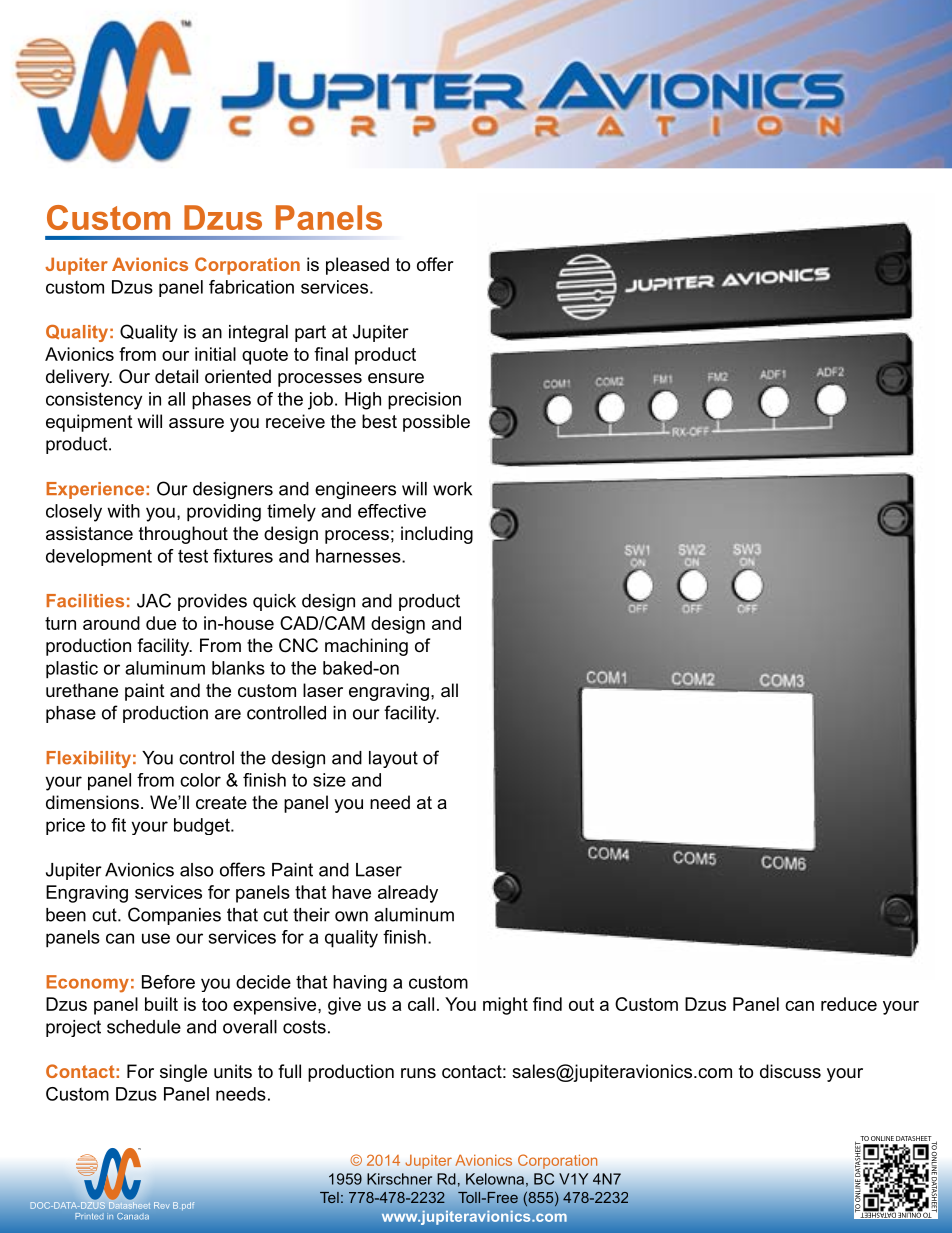 The width and height of the page is (952, 1233). What do you see at coordinates (357, 266) in the page?
I see `pleased` at bounding box center [357, 266].
